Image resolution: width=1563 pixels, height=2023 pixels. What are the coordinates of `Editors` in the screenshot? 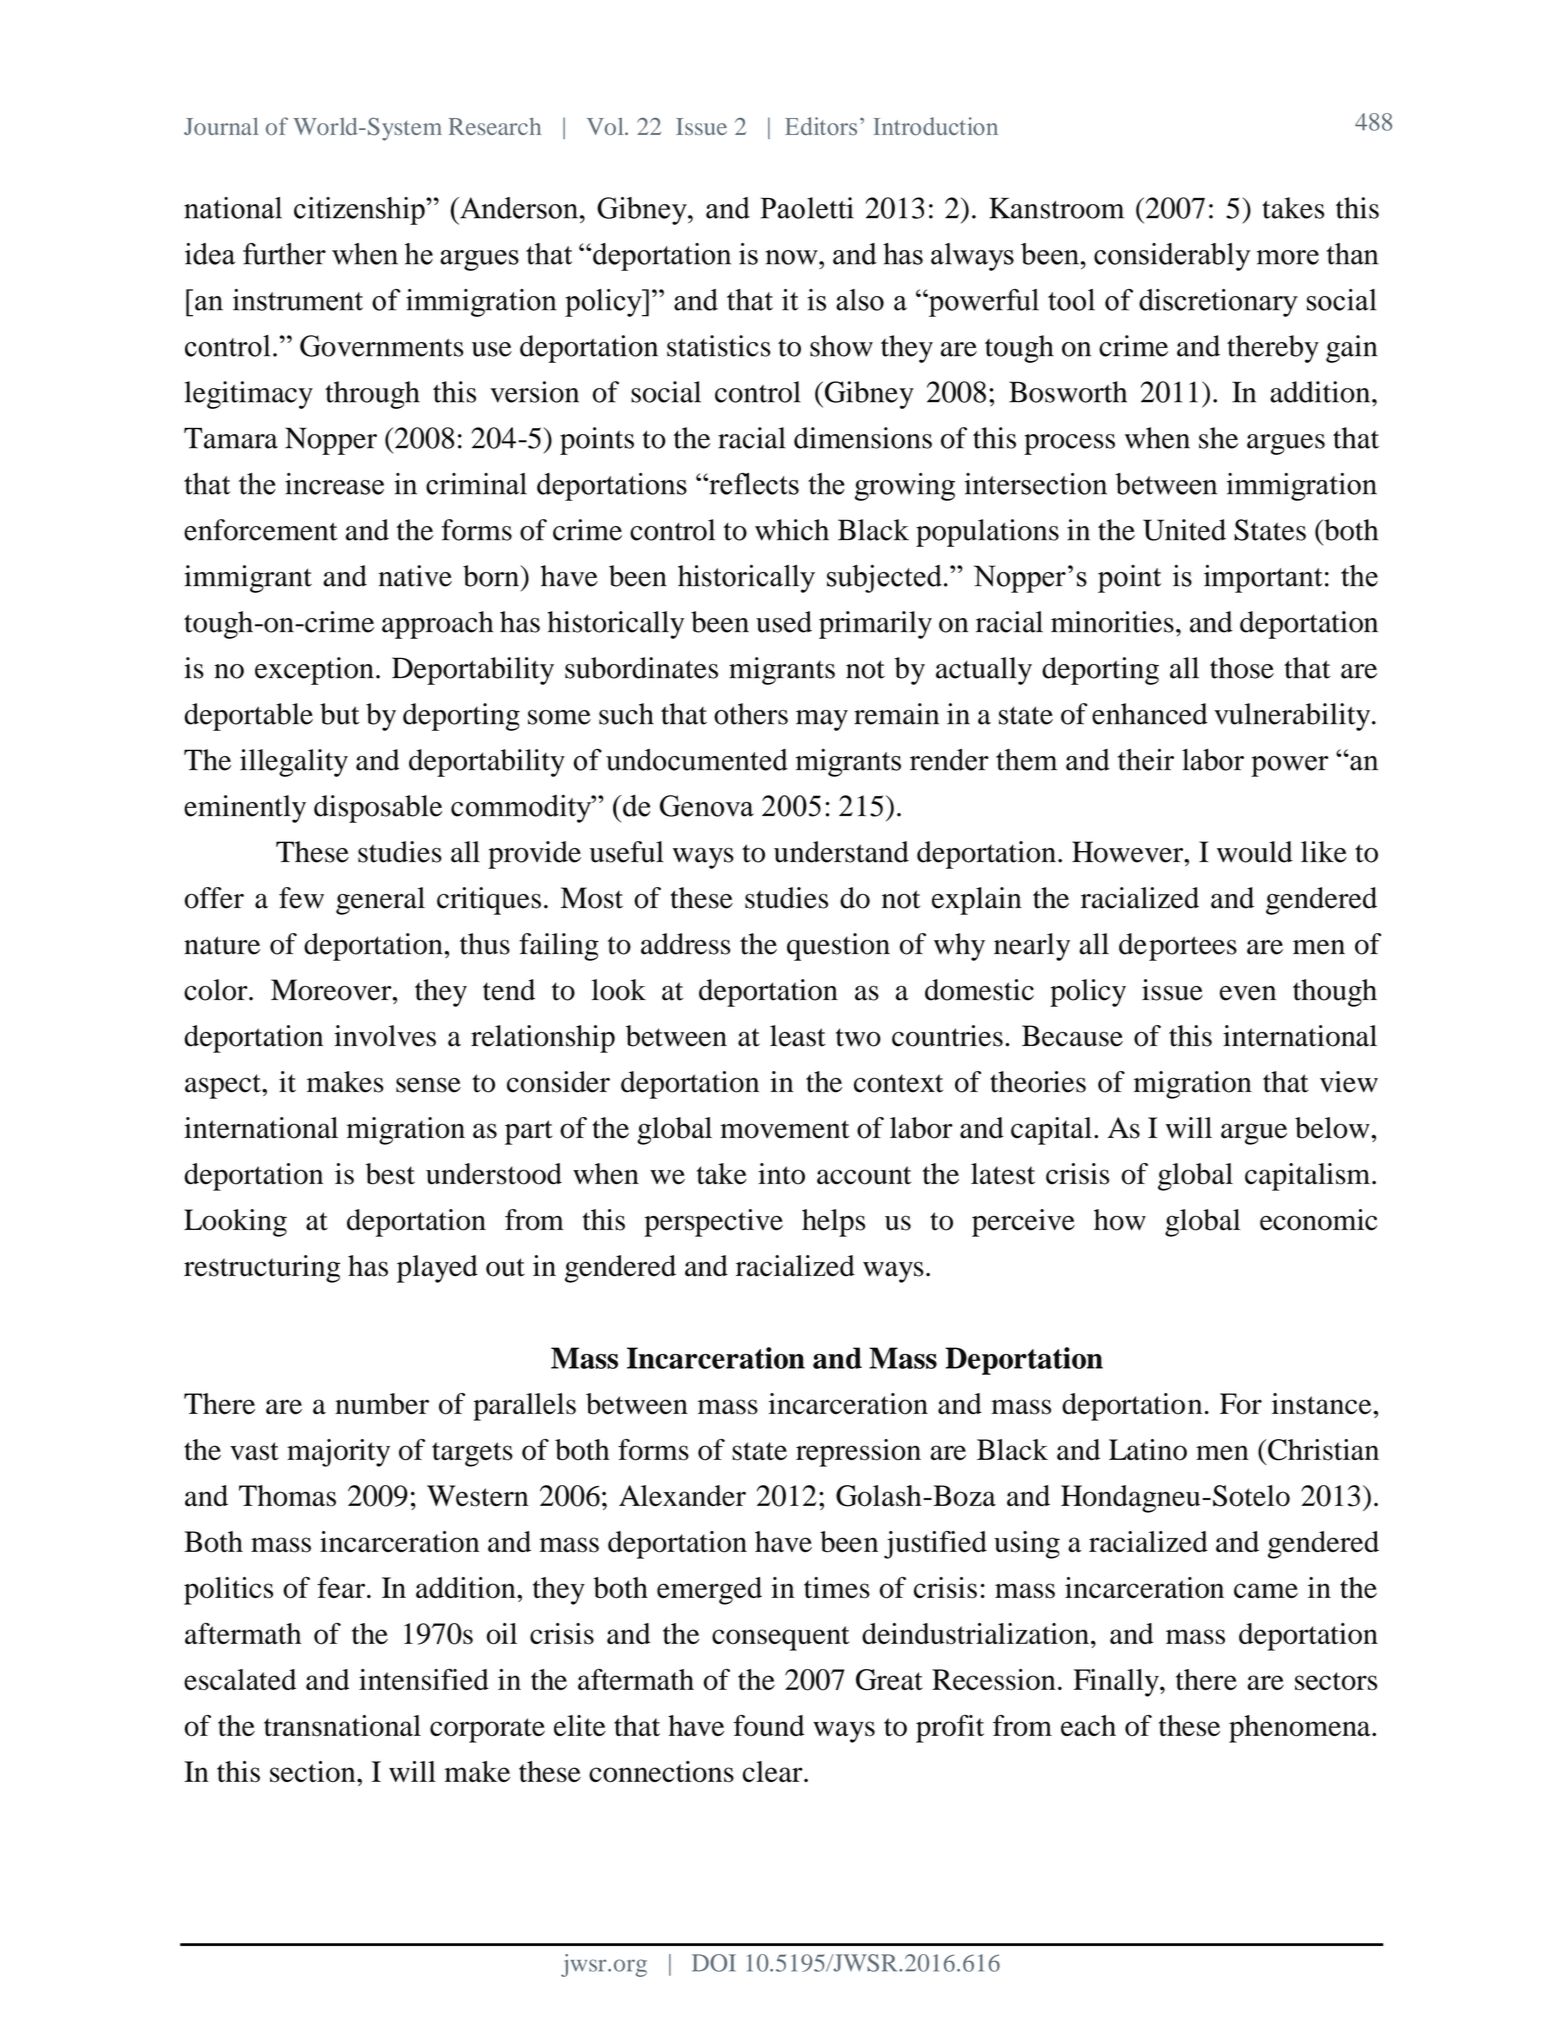 It's located at (821, 126).
